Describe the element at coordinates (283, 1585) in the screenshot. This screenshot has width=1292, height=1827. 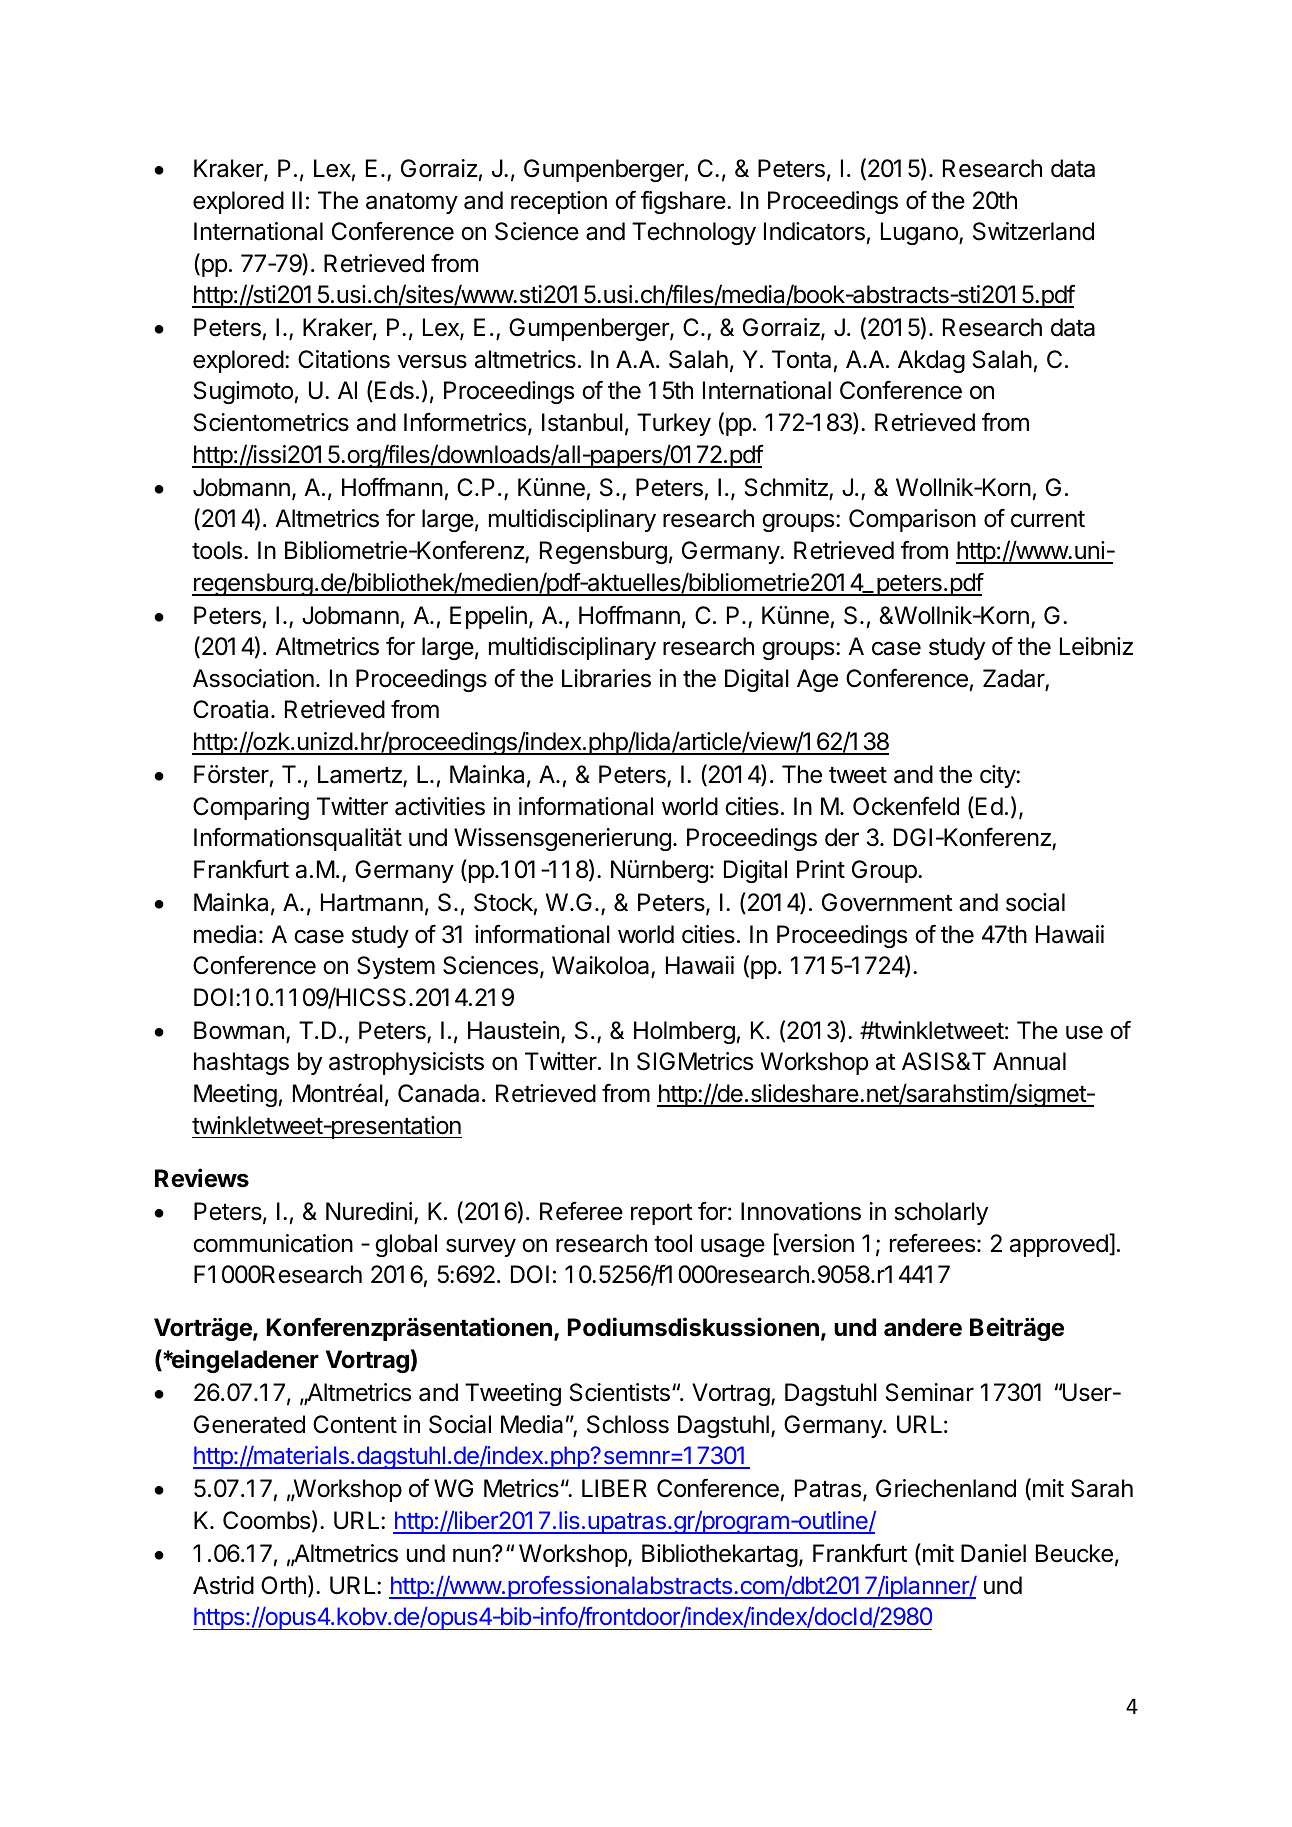
I see `Orth` at that location.
